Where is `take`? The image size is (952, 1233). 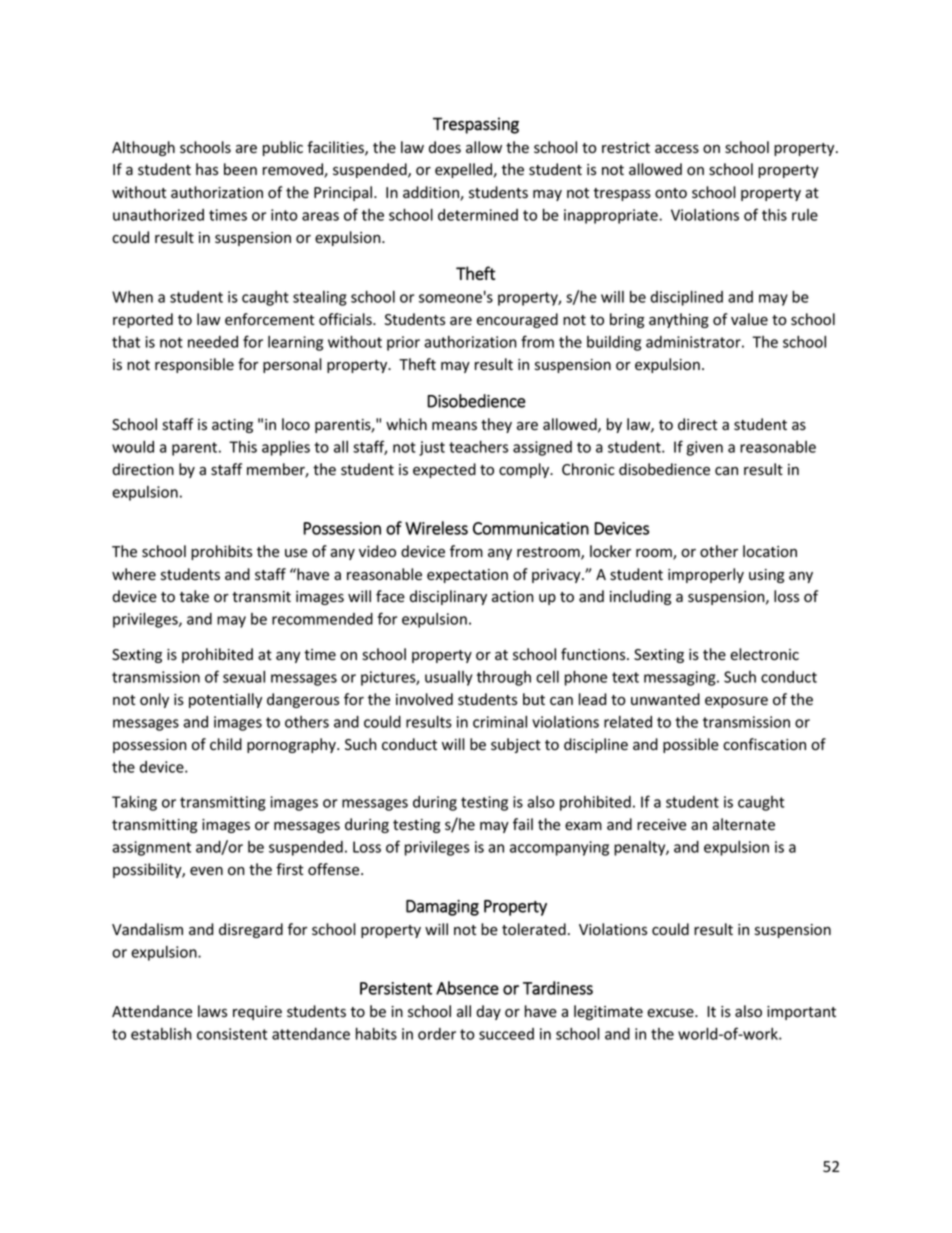
take is located at coordinates (194, 596).
